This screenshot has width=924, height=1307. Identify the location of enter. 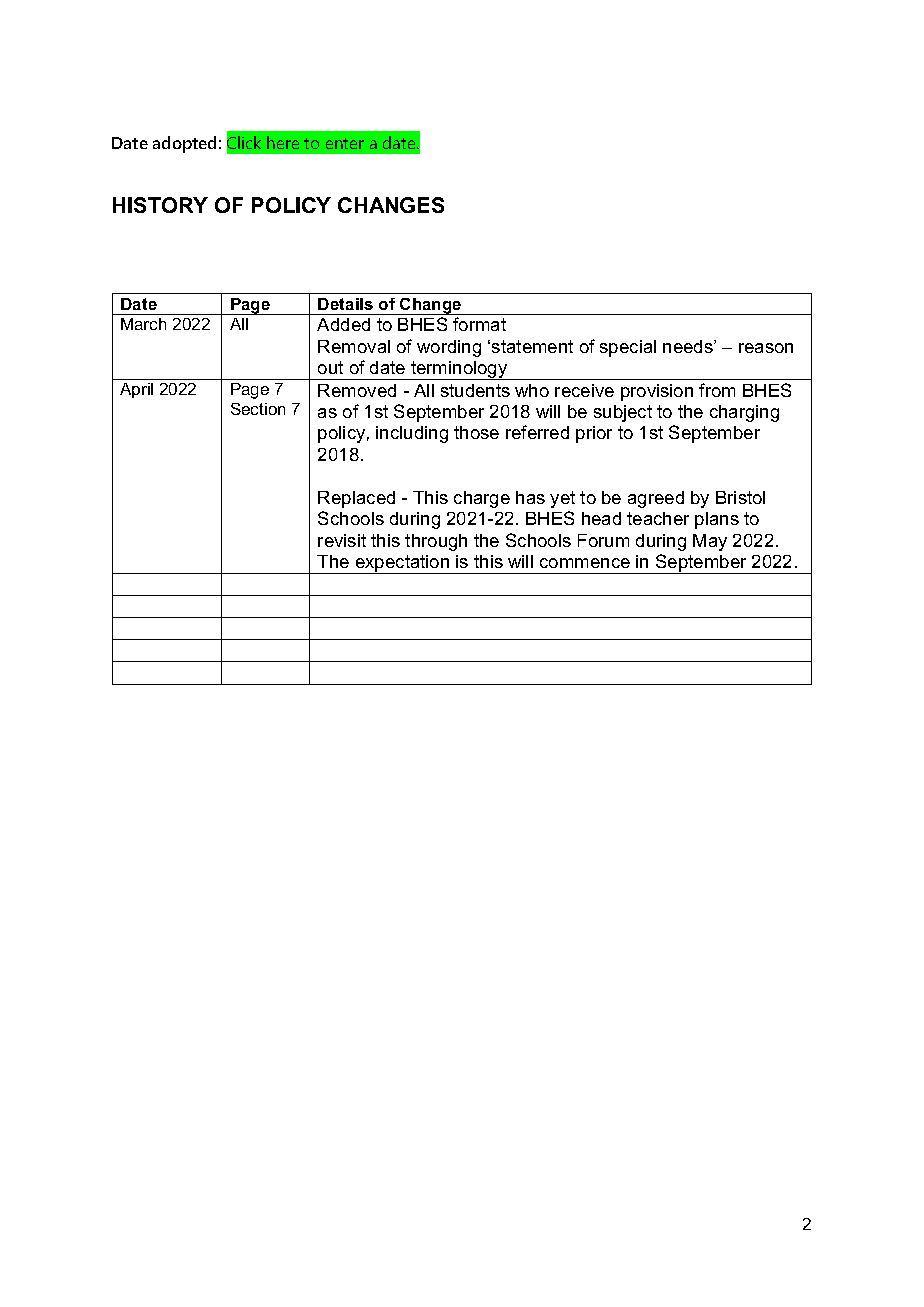
(345, 143).
